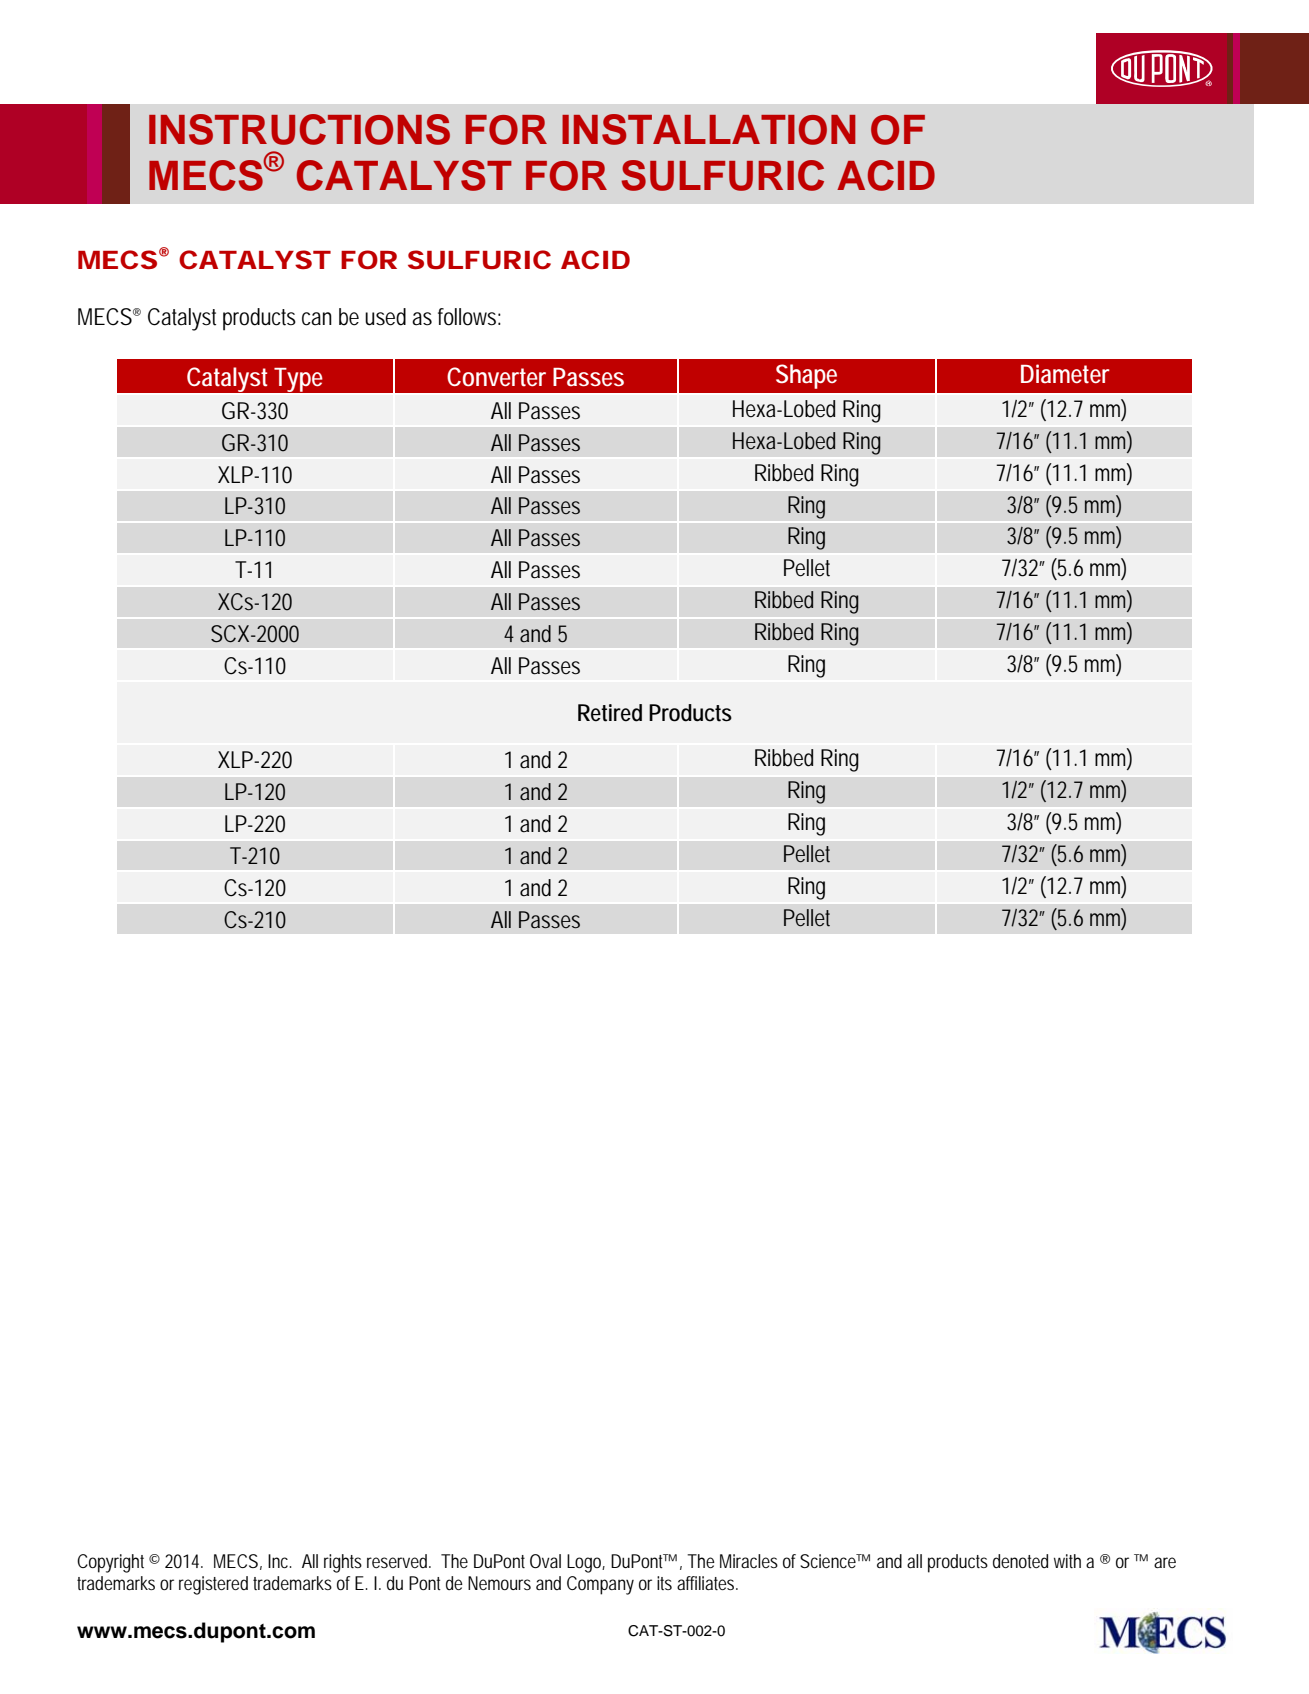 Image resolution: width=1309 pixels, height=1694 pixels. Describe the element at coordinates (299, 129) in the document. I see `INSTRUCTIONS` at that location.
